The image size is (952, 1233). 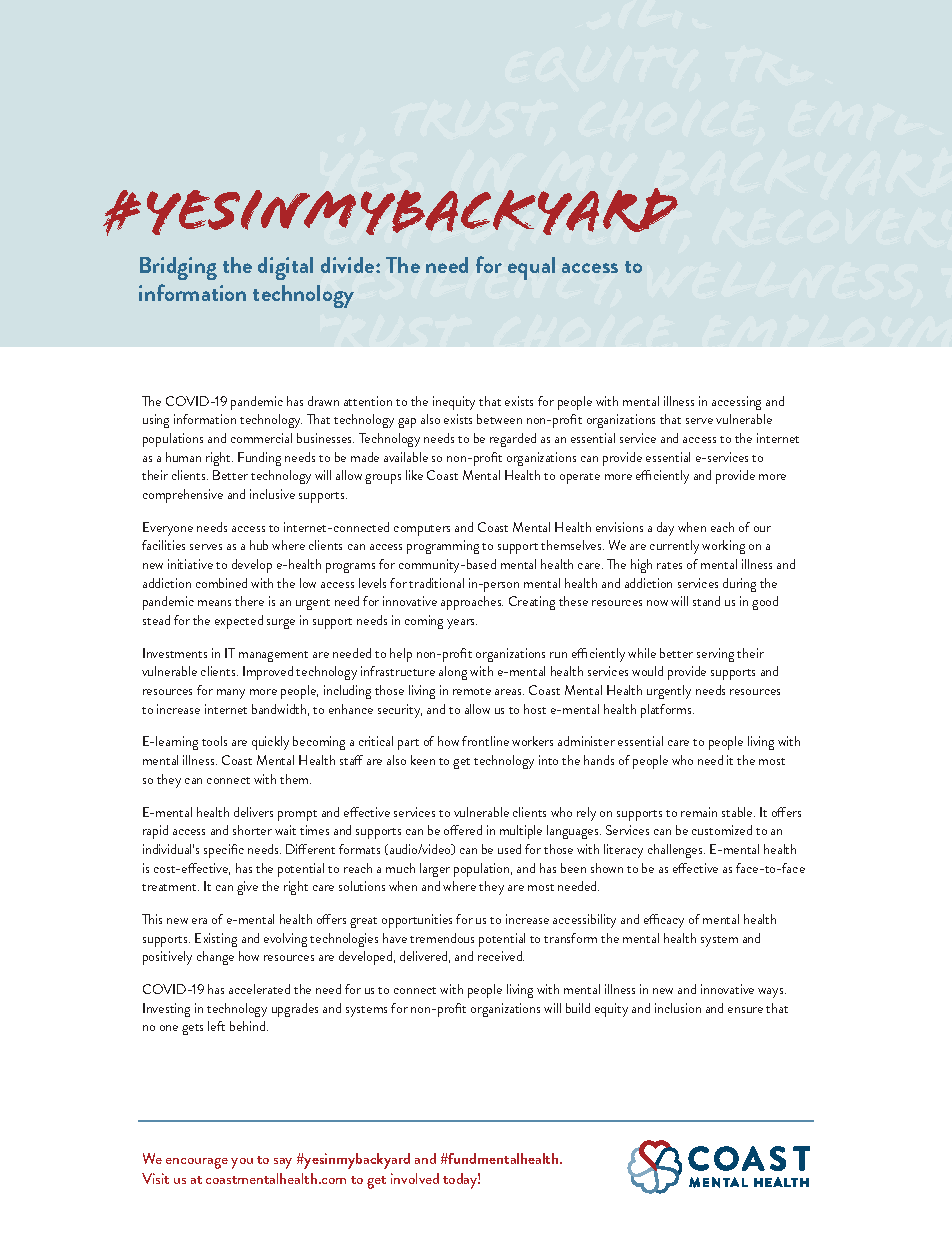 I want to click on computers, so click(x=422, y=530).
